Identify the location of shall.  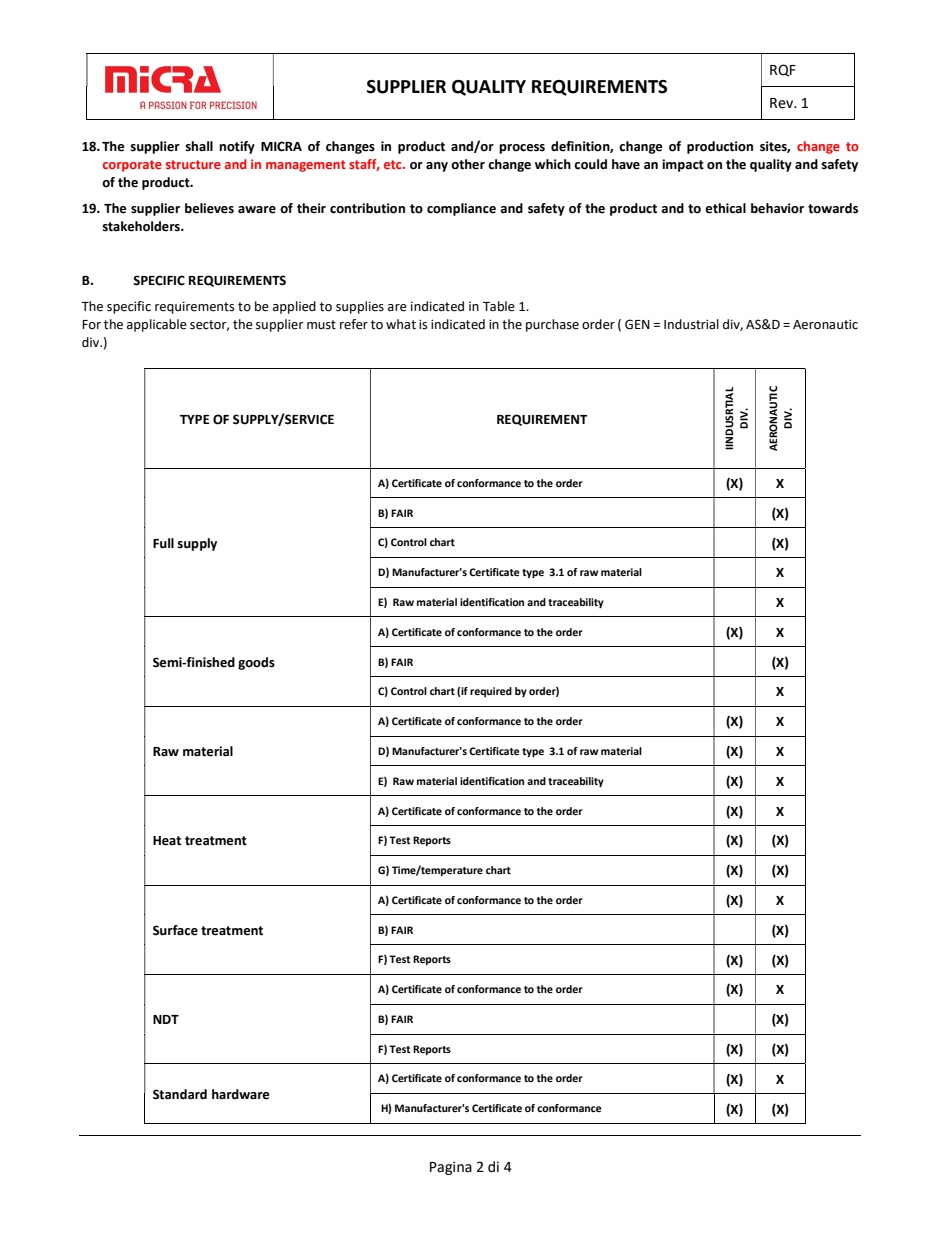
(199, 146).
